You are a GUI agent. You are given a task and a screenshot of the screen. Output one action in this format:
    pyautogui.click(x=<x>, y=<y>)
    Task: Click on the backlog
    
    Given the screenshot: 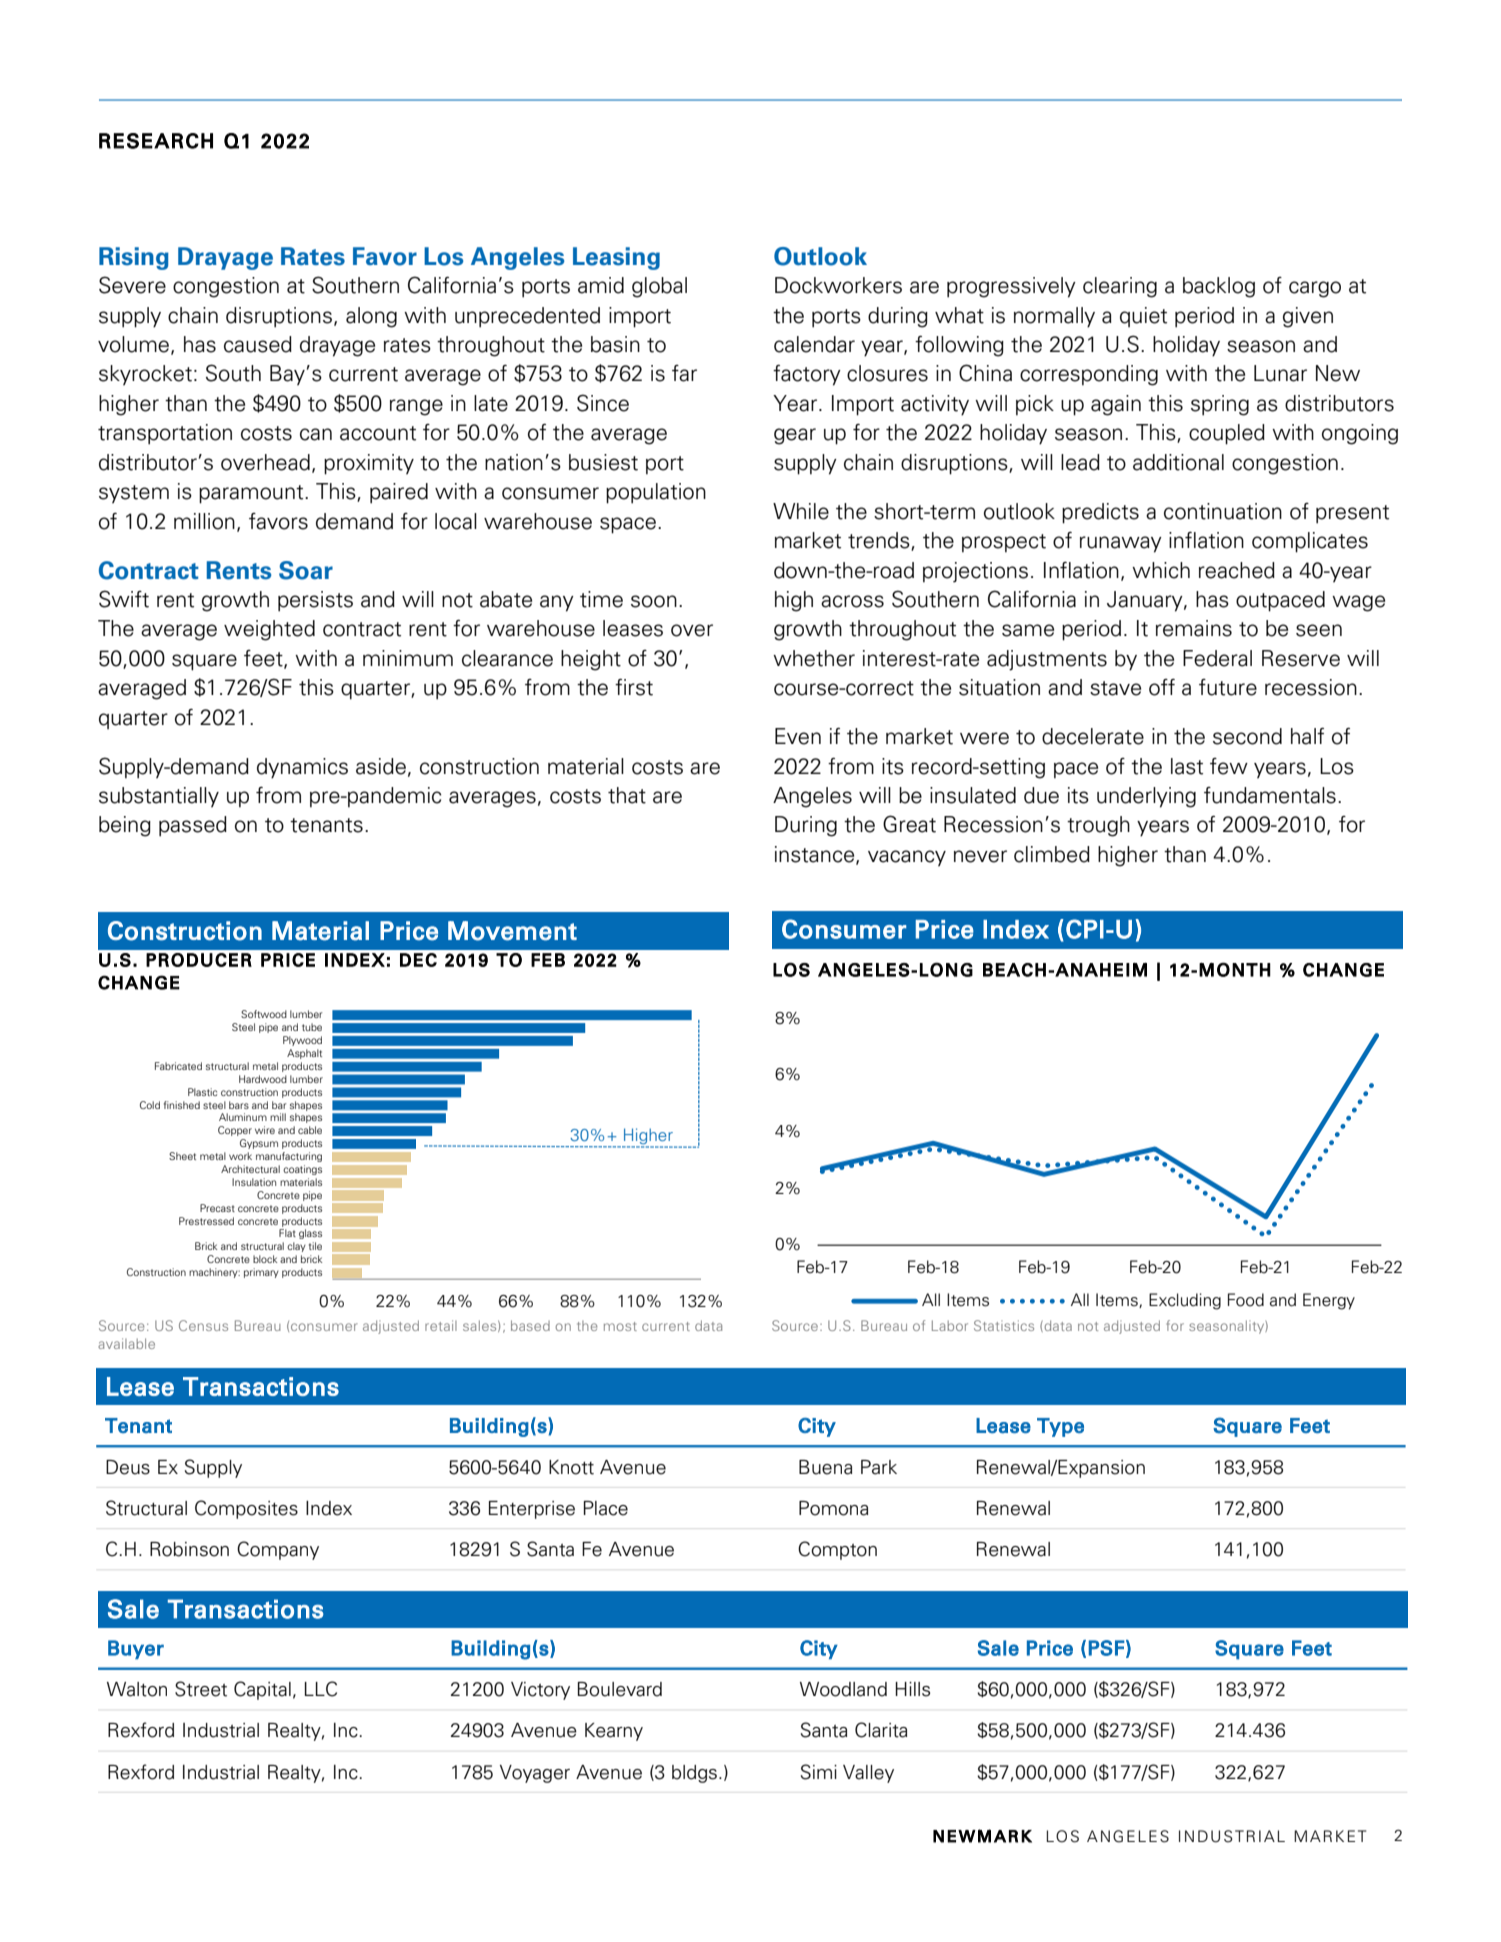 What is the action you would take?
    pyautogui.click(x=1219, y=287)
